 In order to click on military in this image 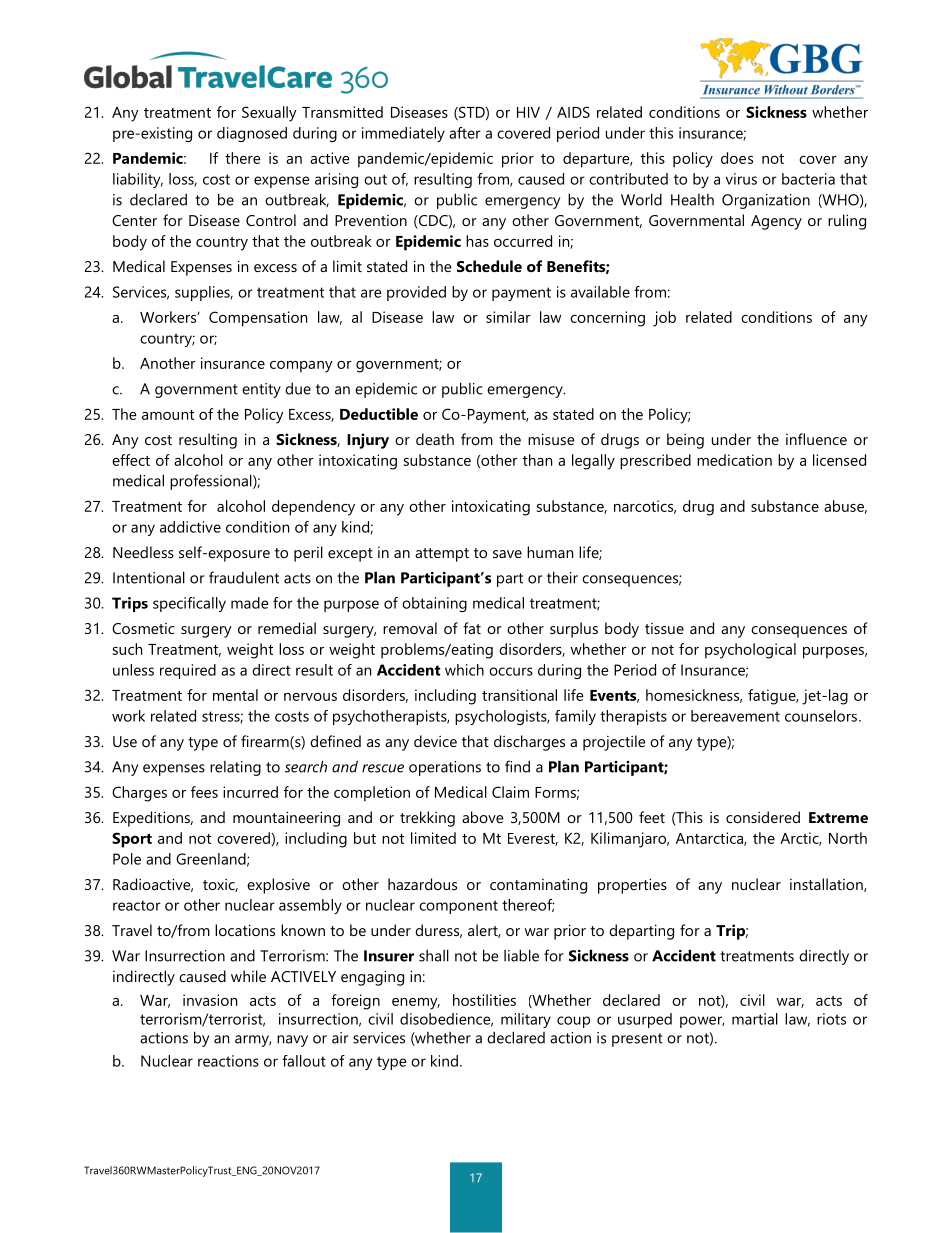, I will do `click(526, 1020)`.
